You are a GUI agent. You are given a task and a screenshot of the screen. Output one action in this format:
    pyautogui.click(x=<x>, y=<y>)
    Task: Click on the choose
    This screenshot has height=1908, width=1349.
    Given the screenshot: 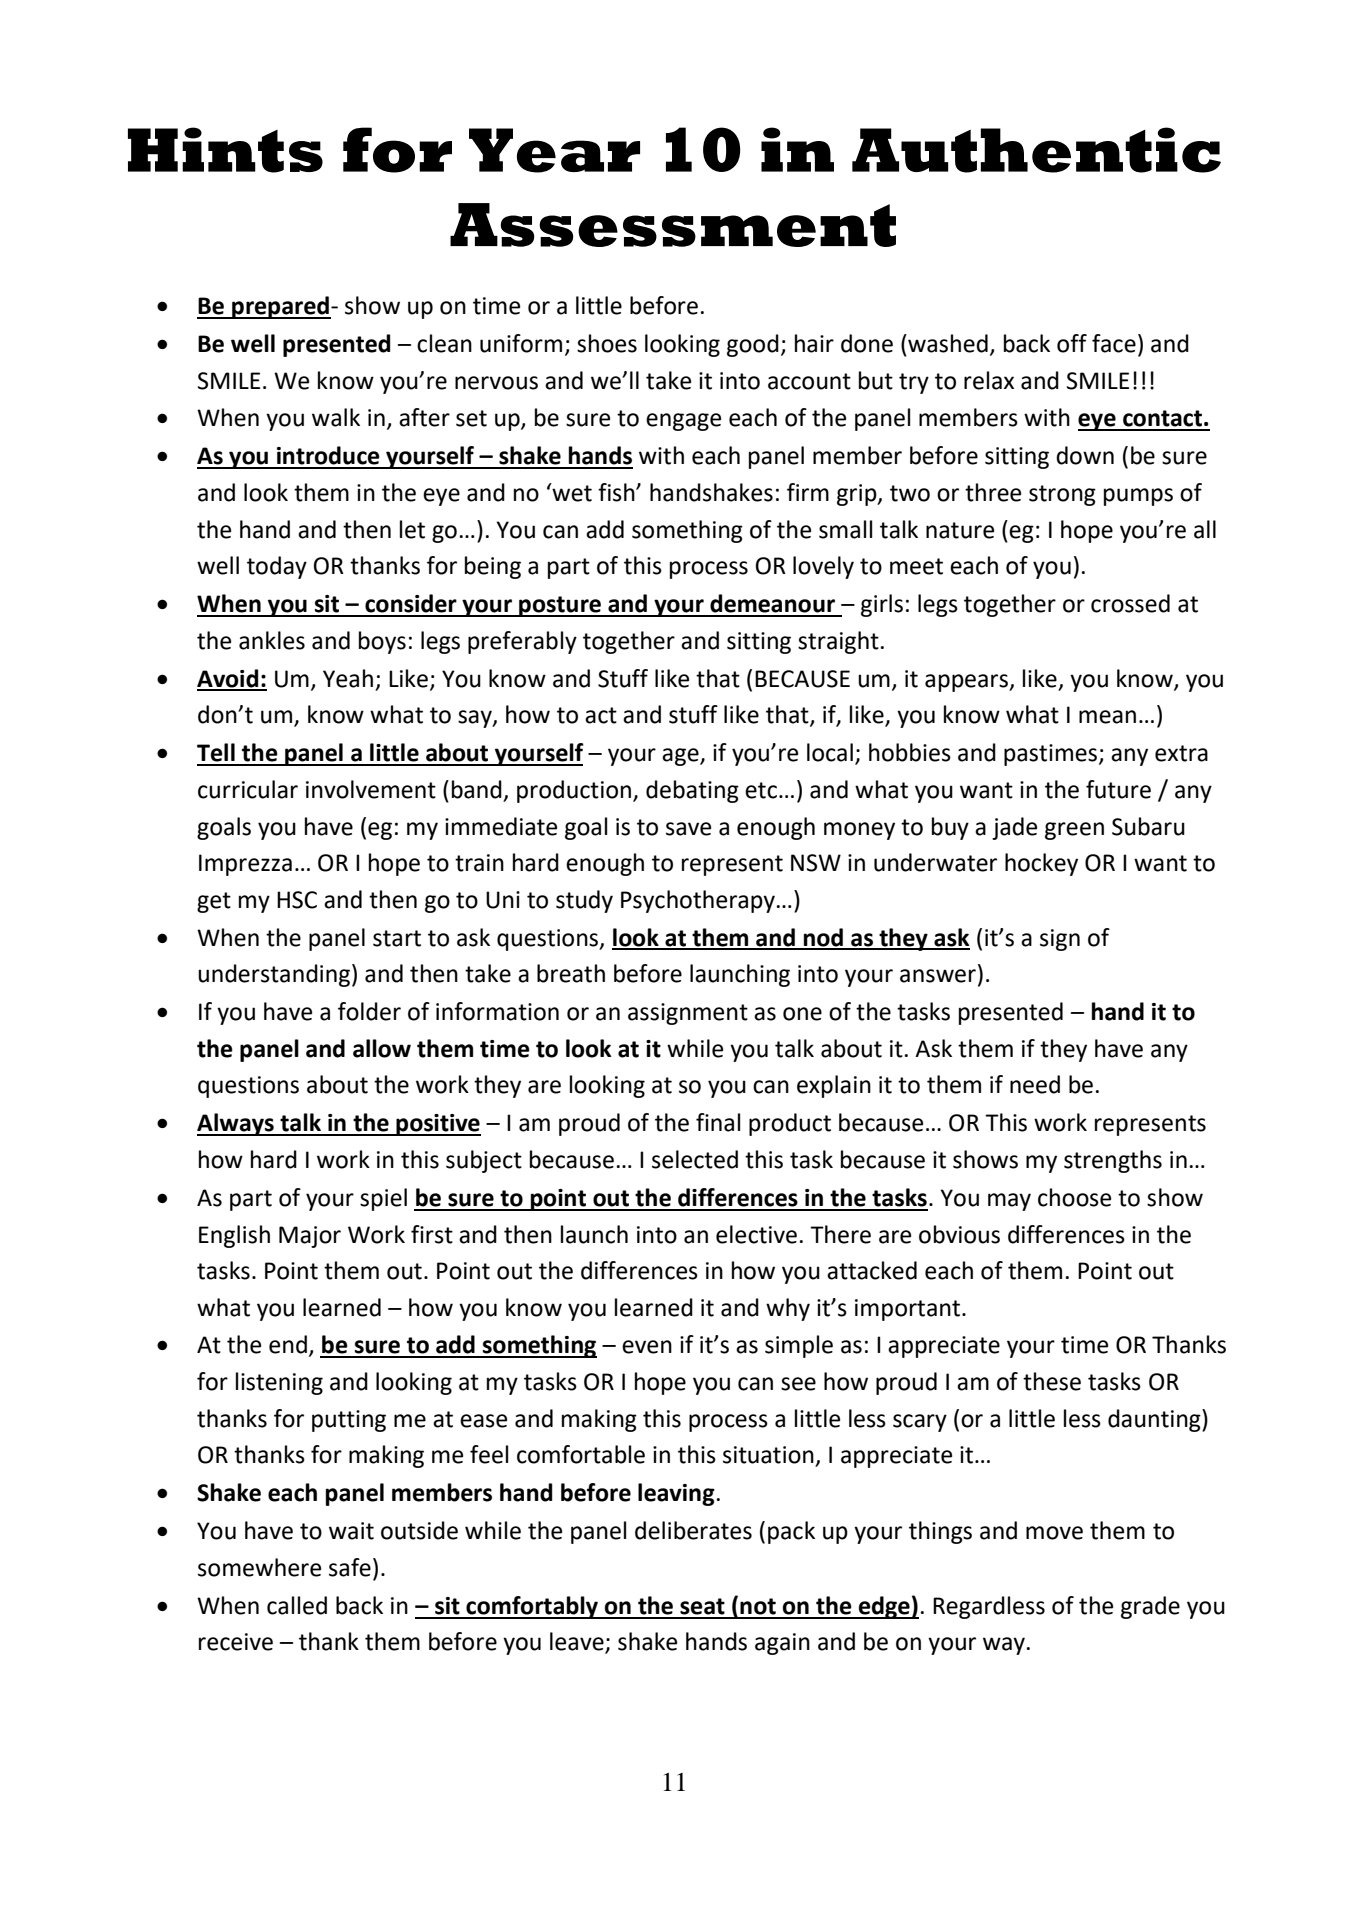 What is the action you would take?
    pyautogui.click(x=1074, y=1197)
